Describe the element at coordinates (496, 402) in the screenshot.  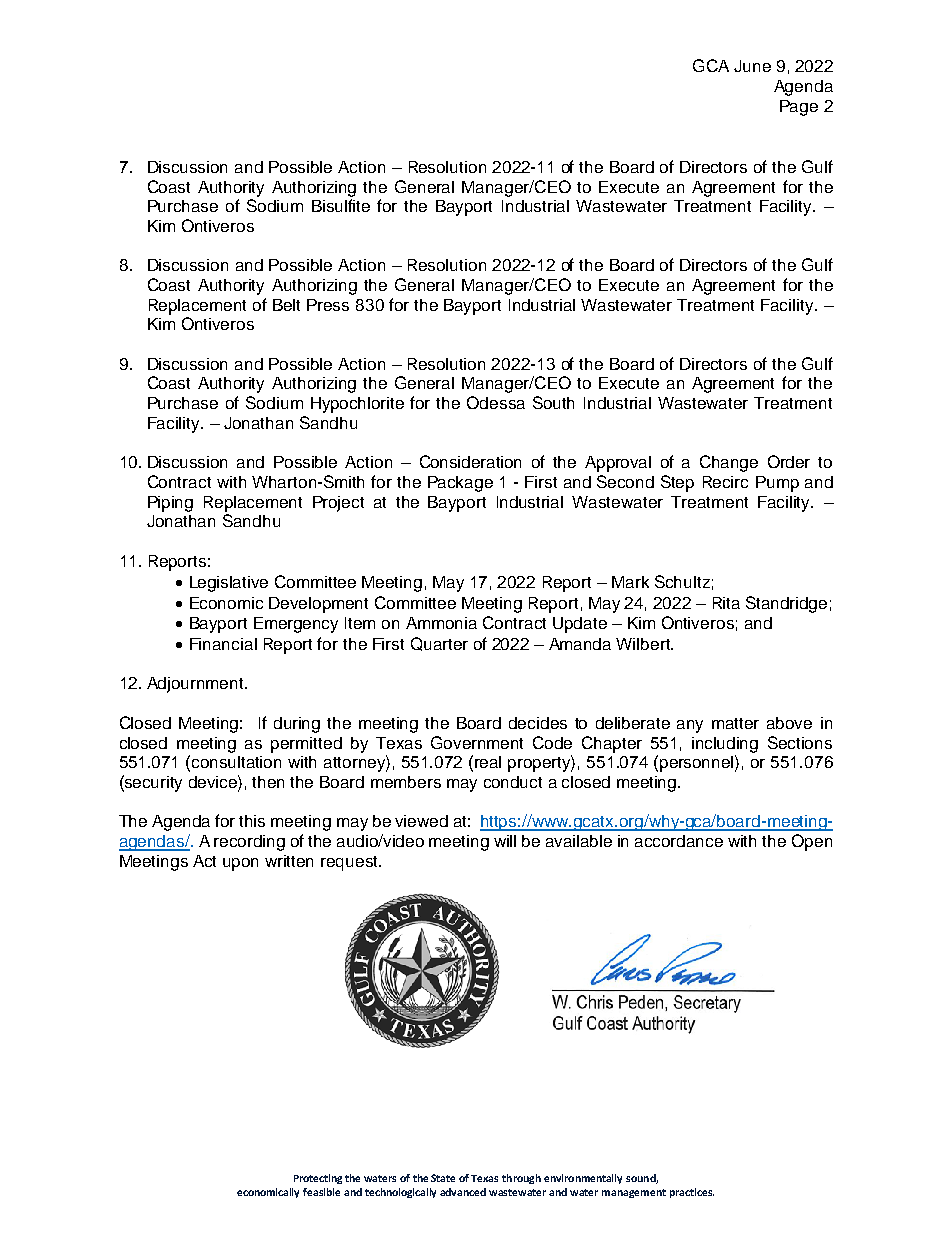
I see `Odessa` at that location.
